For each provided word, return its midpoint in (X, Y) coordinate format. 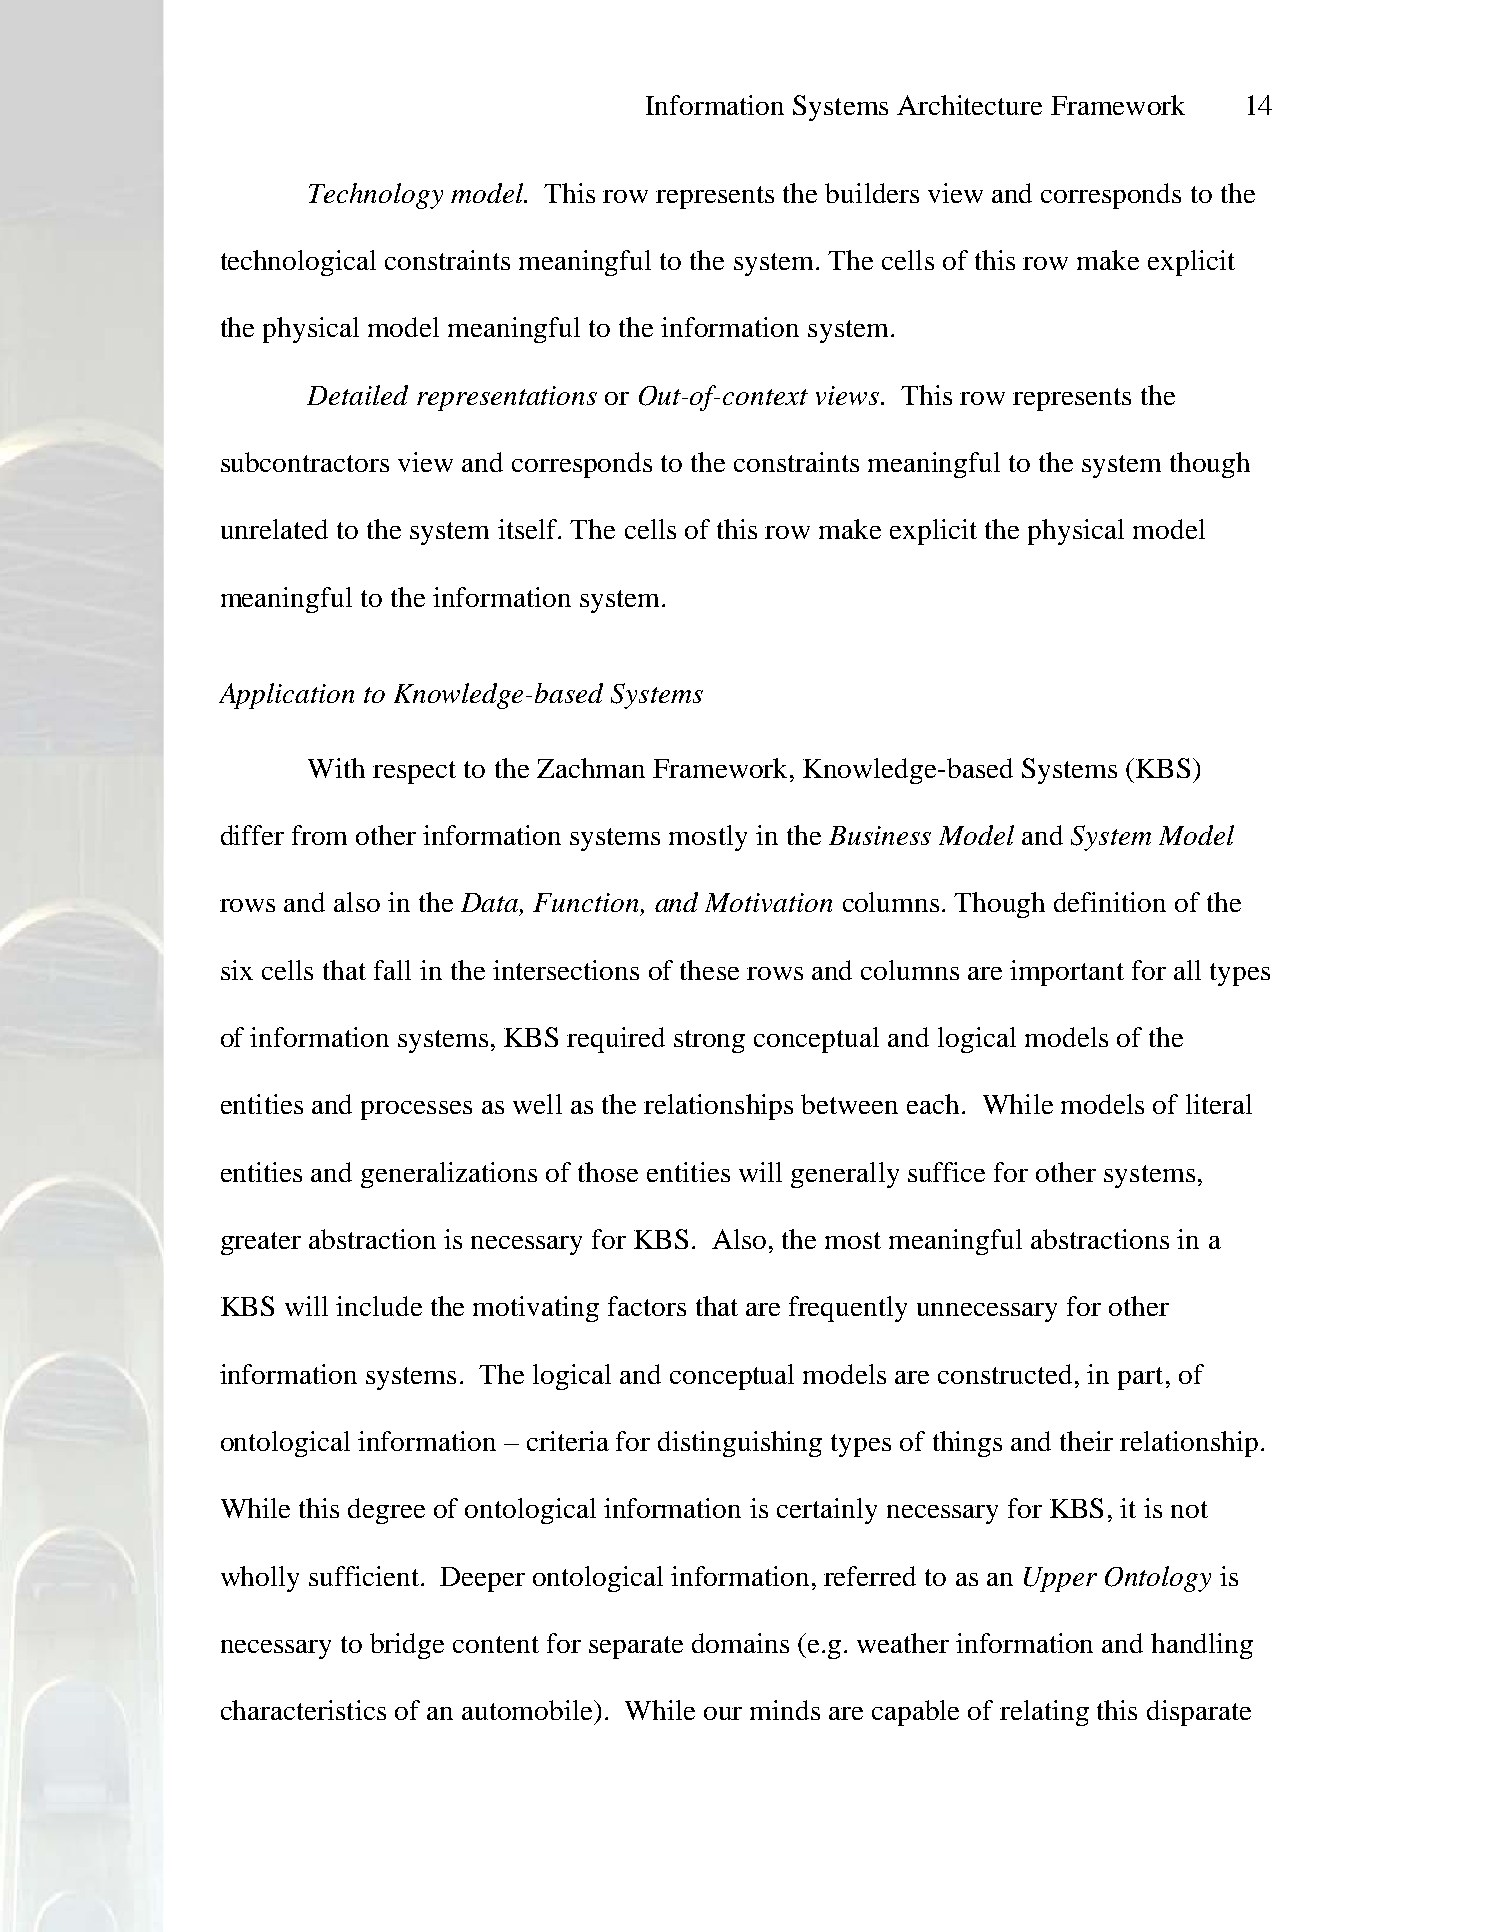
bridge (407, 1646)
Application (286, 696)
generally (845, 1175)
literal (1219, 1104)
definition (1110, 902)
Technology (376, 196)
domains (740, 1643)
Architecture (969, 105)
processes (416, 1110)
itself (529, 529)
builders (872, 193)
